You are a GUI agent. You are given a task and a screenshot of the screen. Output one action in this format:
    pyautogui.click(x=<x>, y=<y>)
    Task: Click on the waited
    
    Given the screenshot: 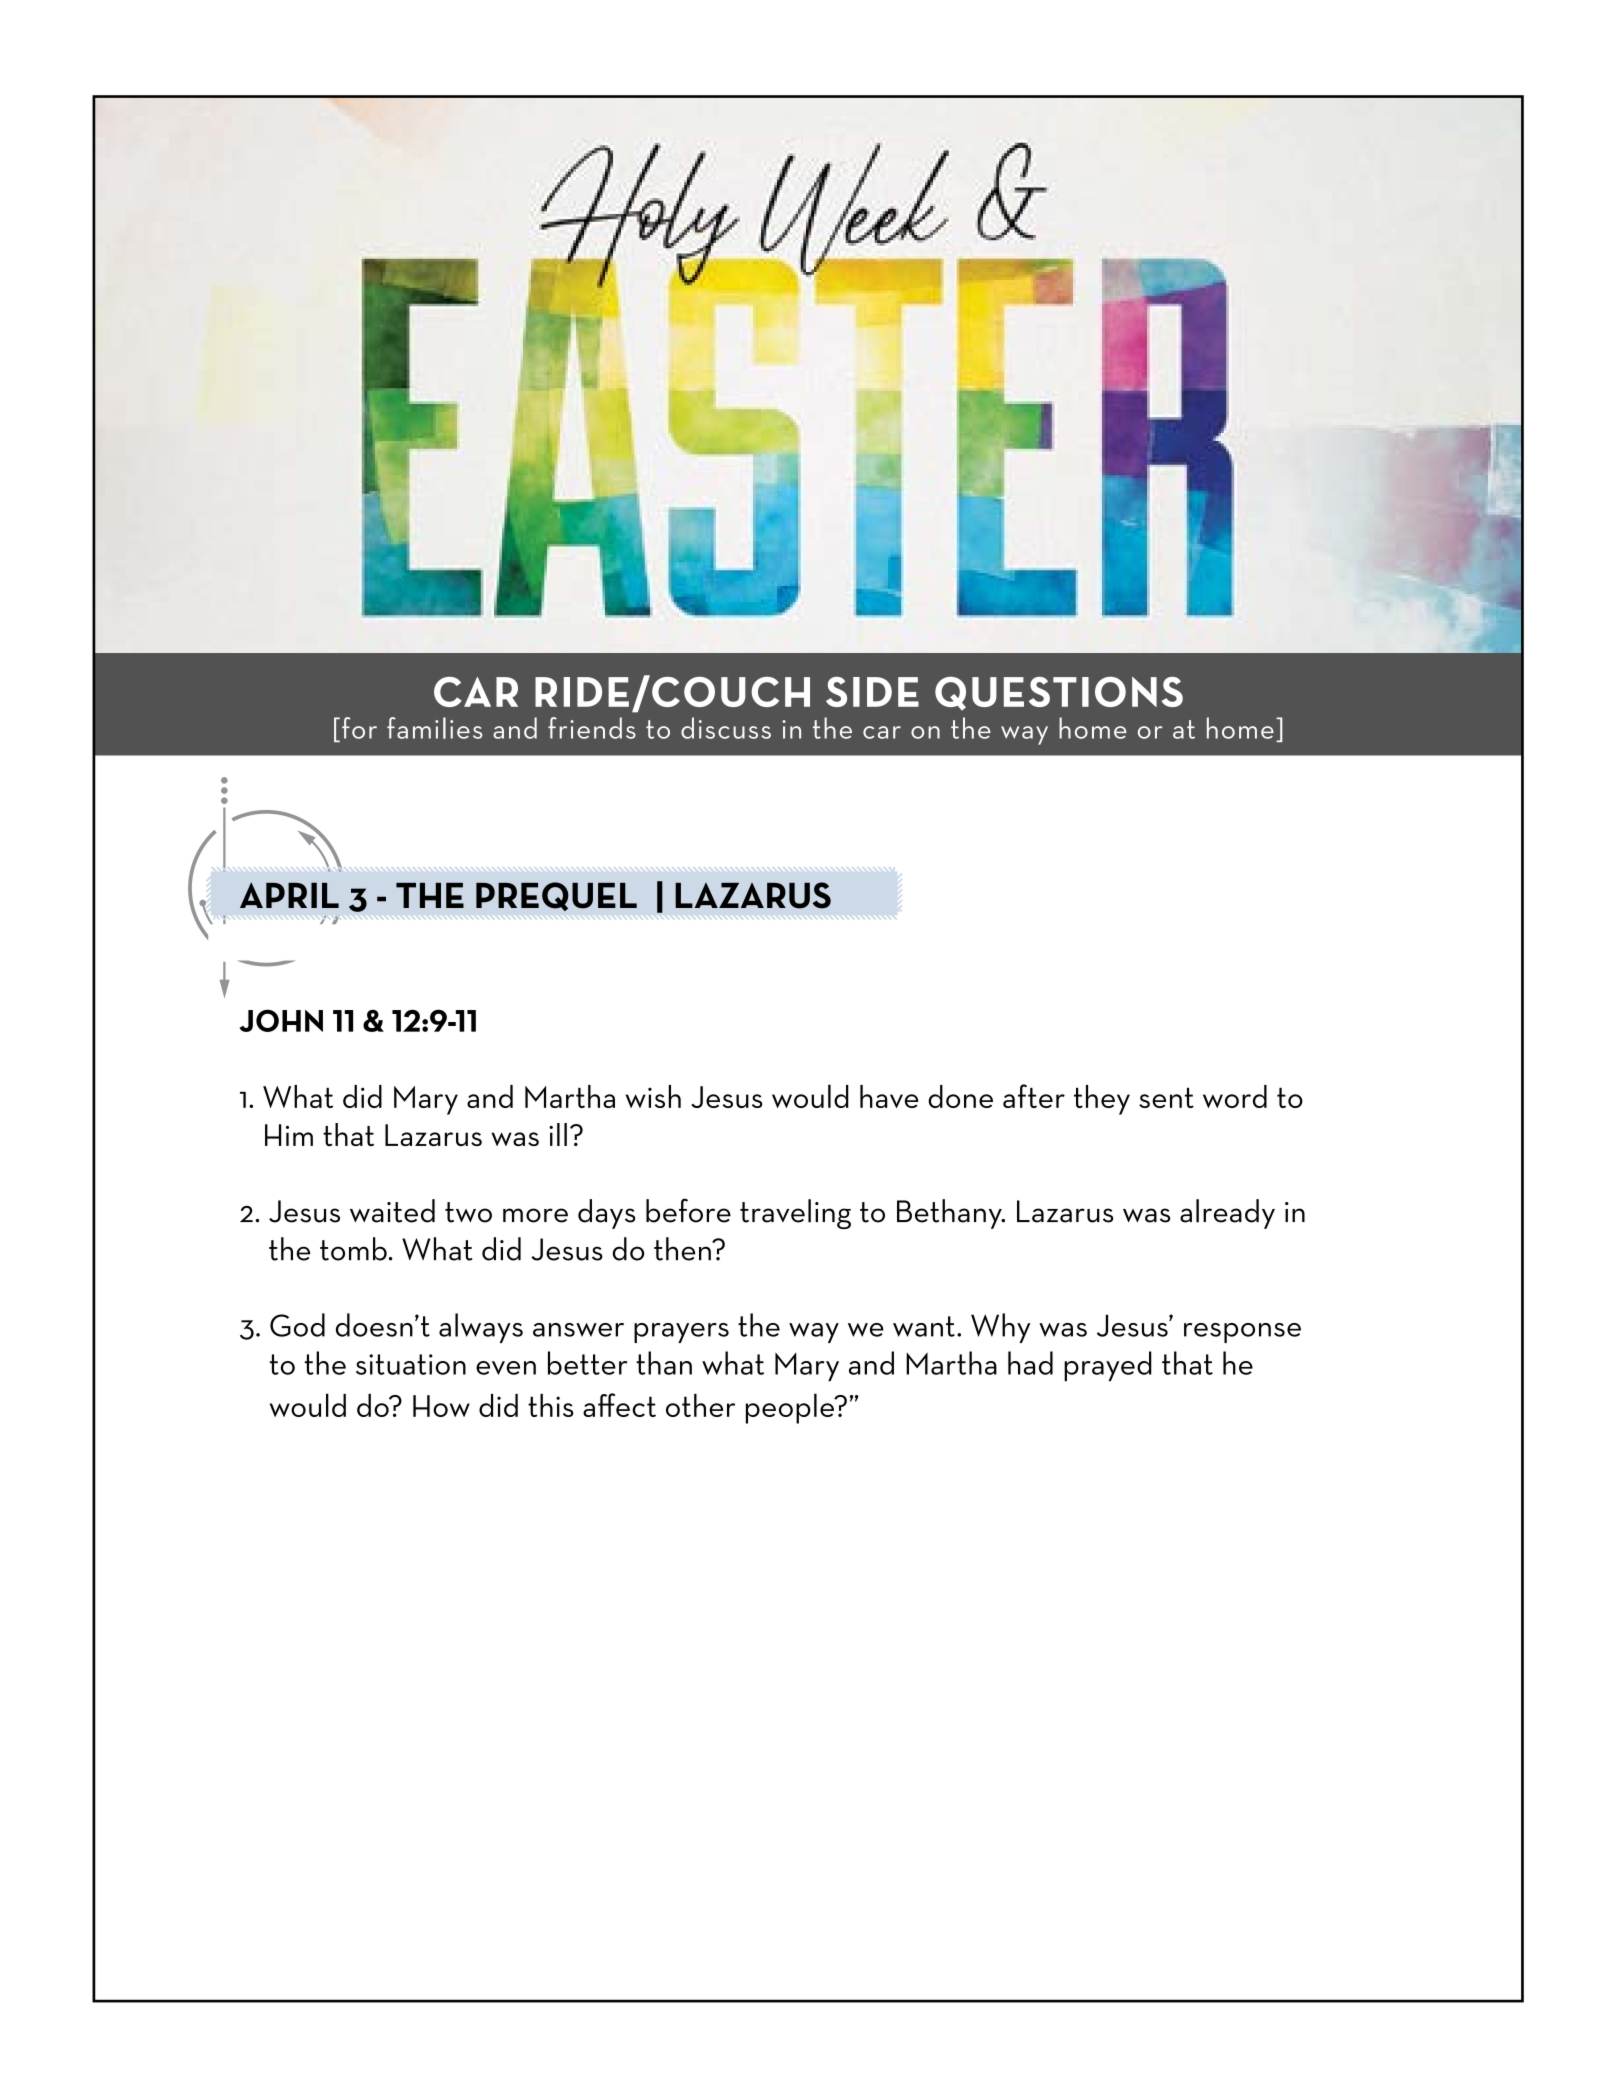 What is the action you would take?
    pyautogui.click(x=392, y=1211)
